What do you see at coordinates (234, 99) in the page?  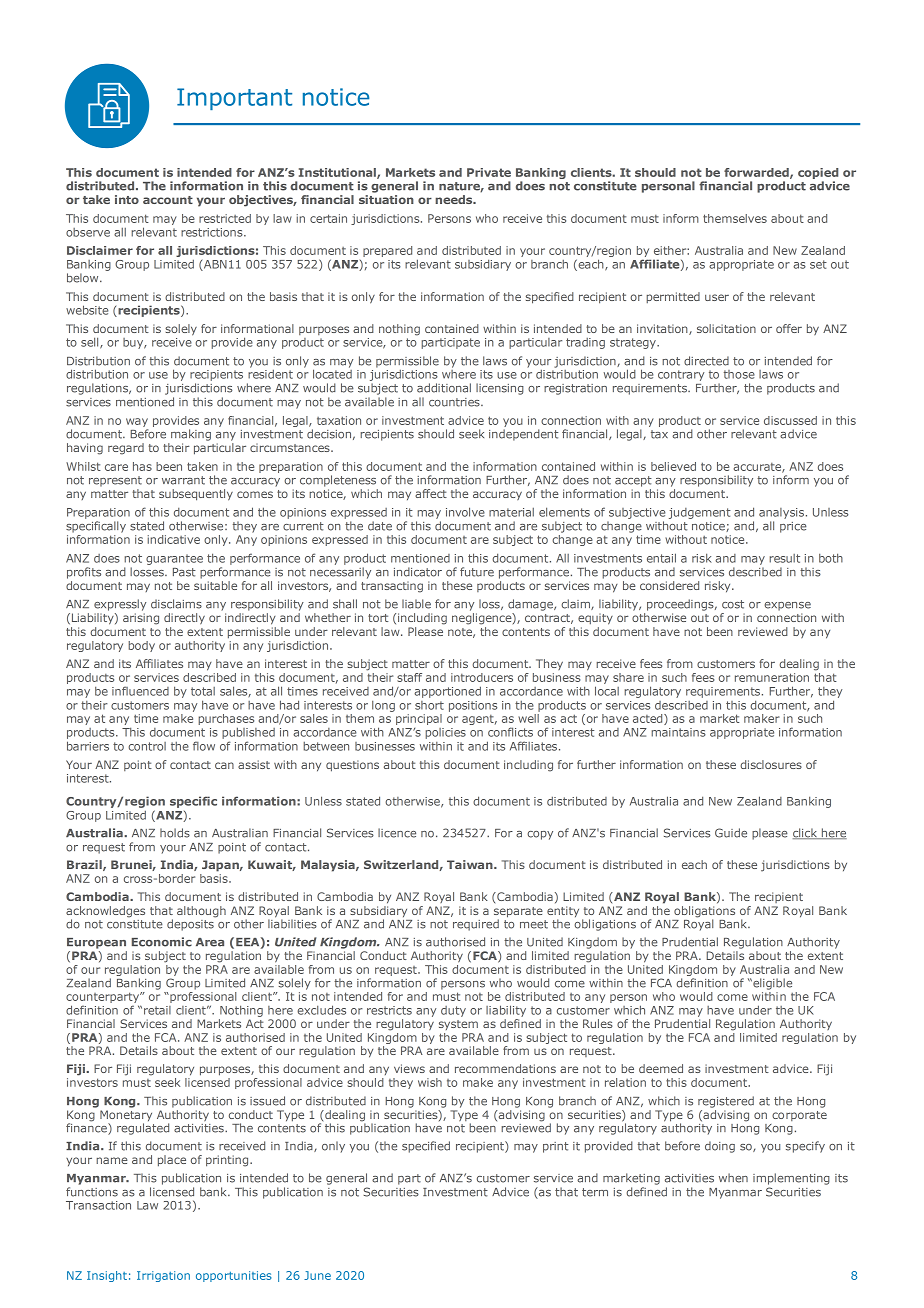 I see `Important` at bounding box center [234, 99].
